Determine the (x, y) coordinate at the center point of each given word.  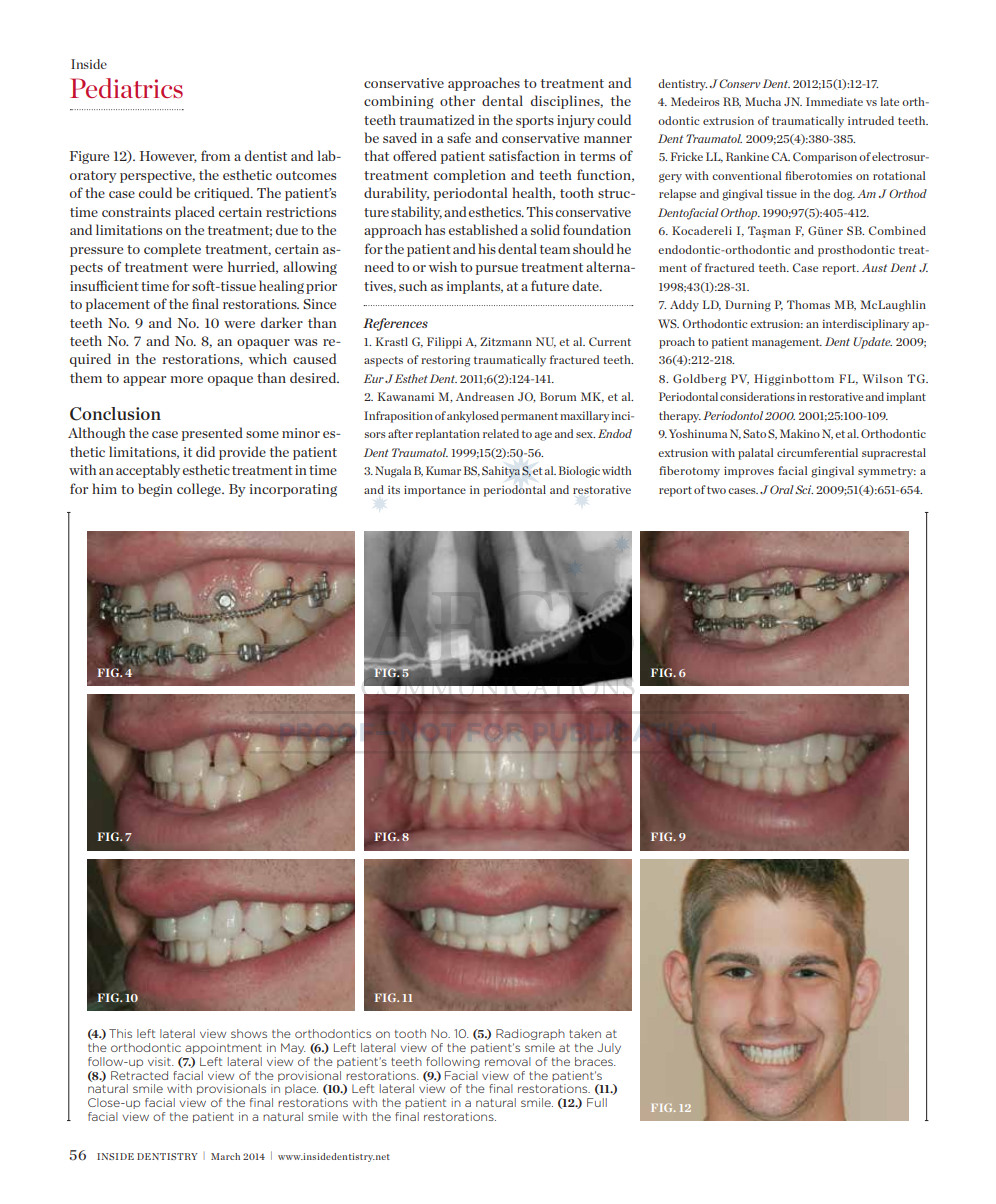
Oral (782, 489)
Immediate (834, 101)
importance (435, 491)
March (225, 1156)
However (168, 157)
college (200, 490)
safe (459, 137)
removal (508, 1061)
